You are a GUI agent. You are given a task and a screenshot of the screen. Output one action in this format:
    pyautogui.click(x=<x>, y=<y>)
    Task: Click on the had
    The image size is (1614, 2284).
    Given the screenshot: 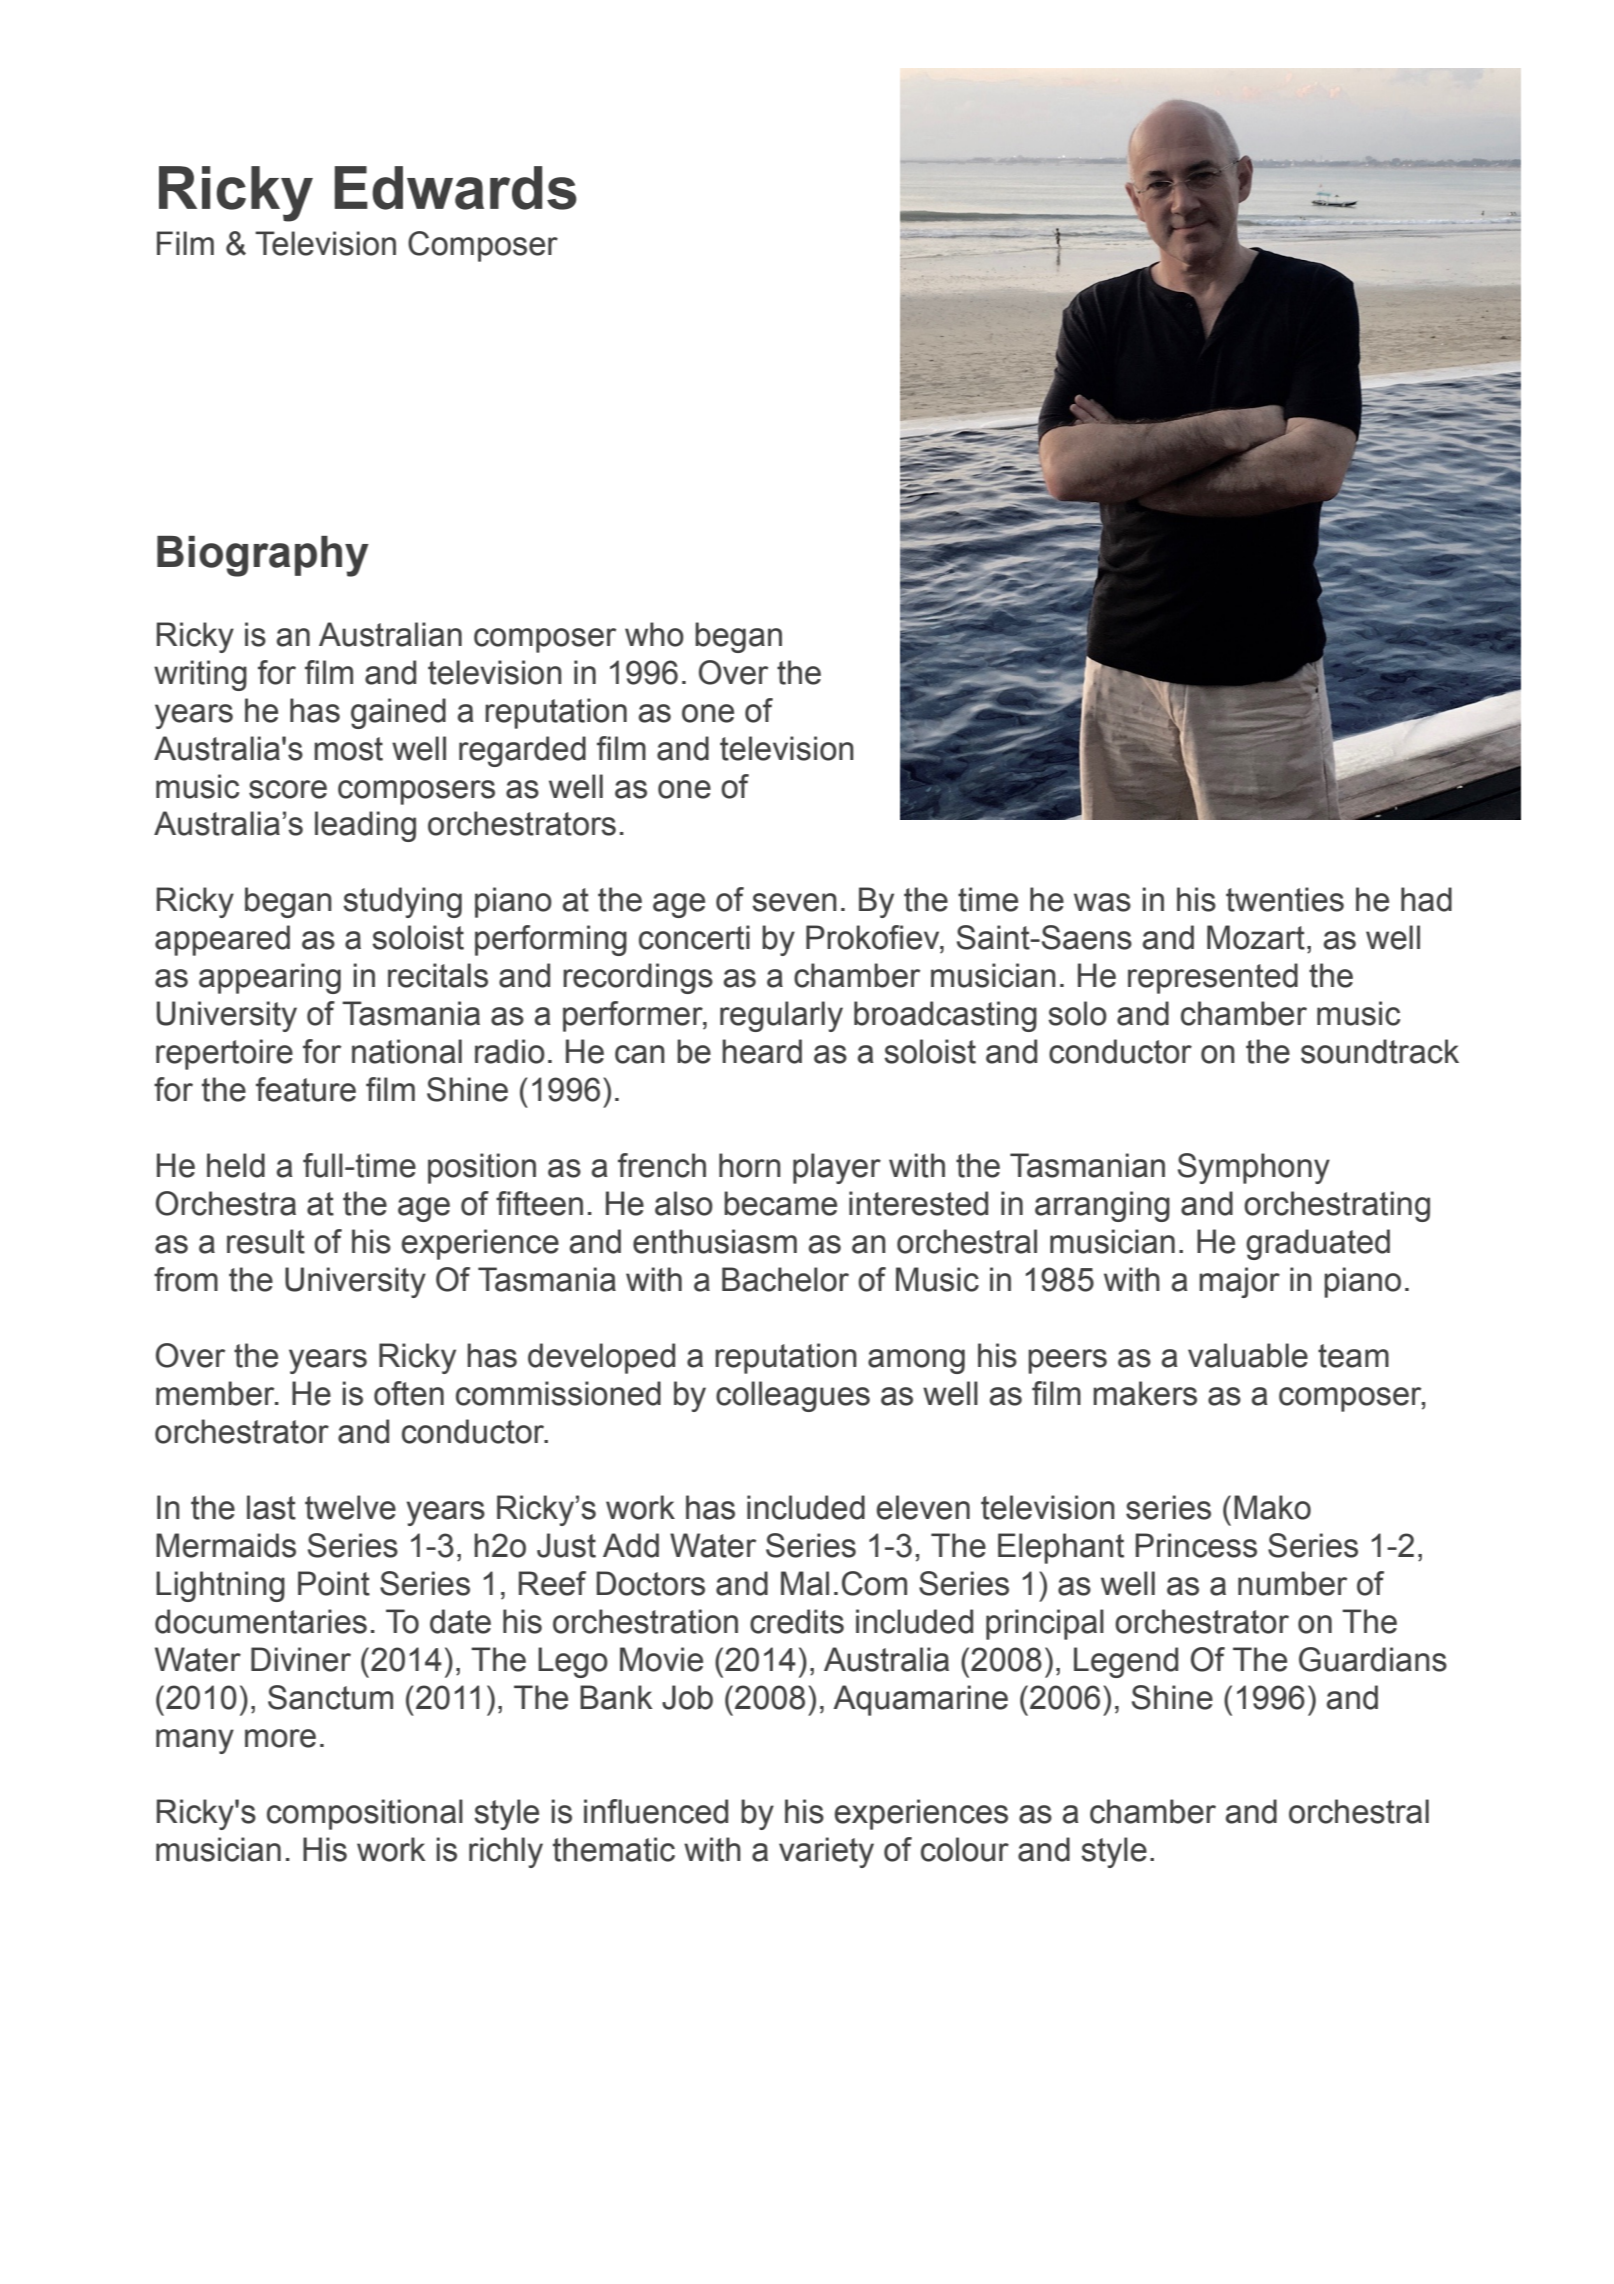 What is the action you would take?
    pyautogui.click(x=1426, y=899)
